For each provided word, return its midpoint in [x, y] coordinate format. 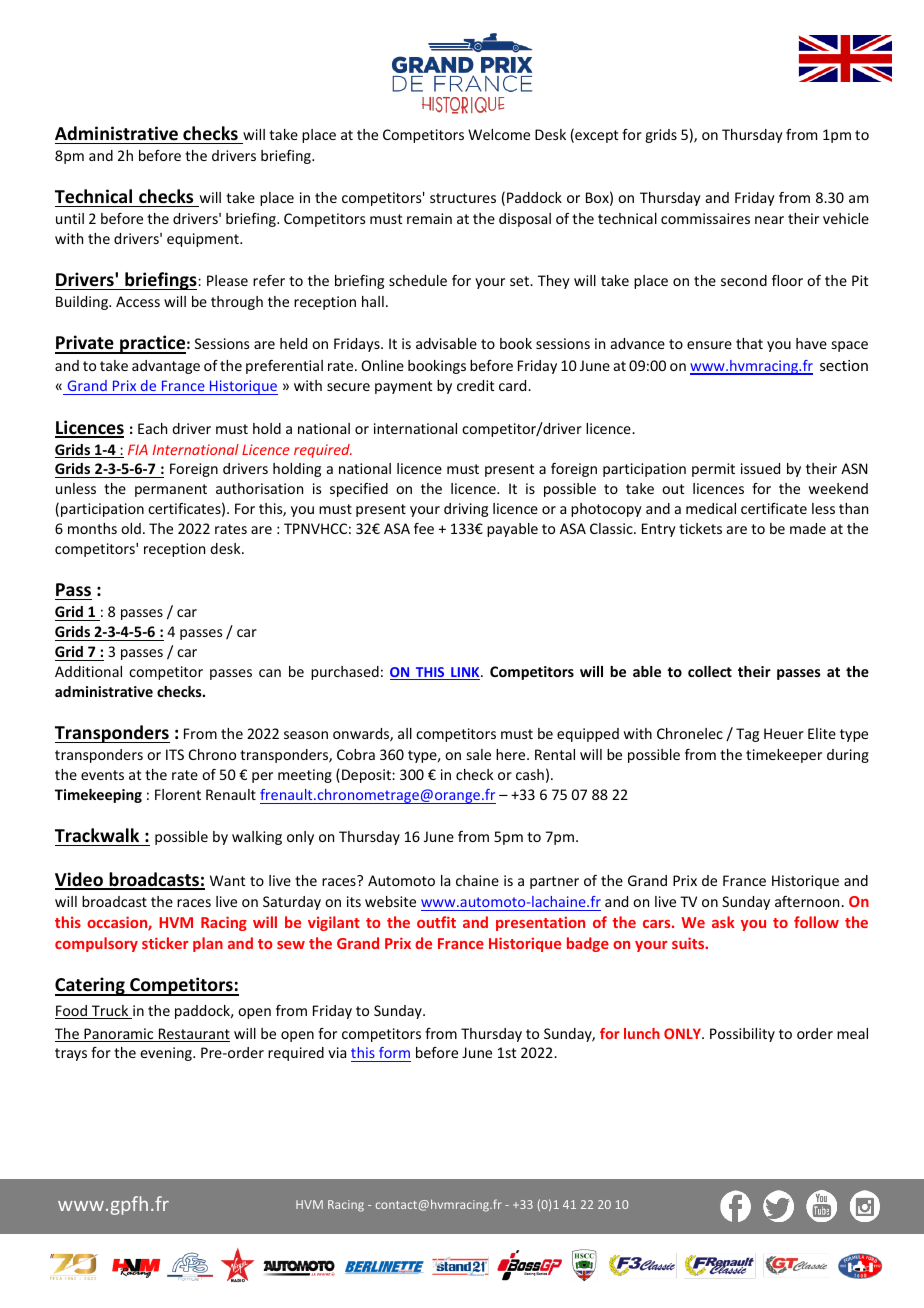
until [70, 218]
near [769, 220]
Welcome [499, 134]
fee [424, 528]
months [92, 528]
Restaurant [193, 1035]
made [808, 528]
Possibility [742, 1035]
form [394, 1052]
